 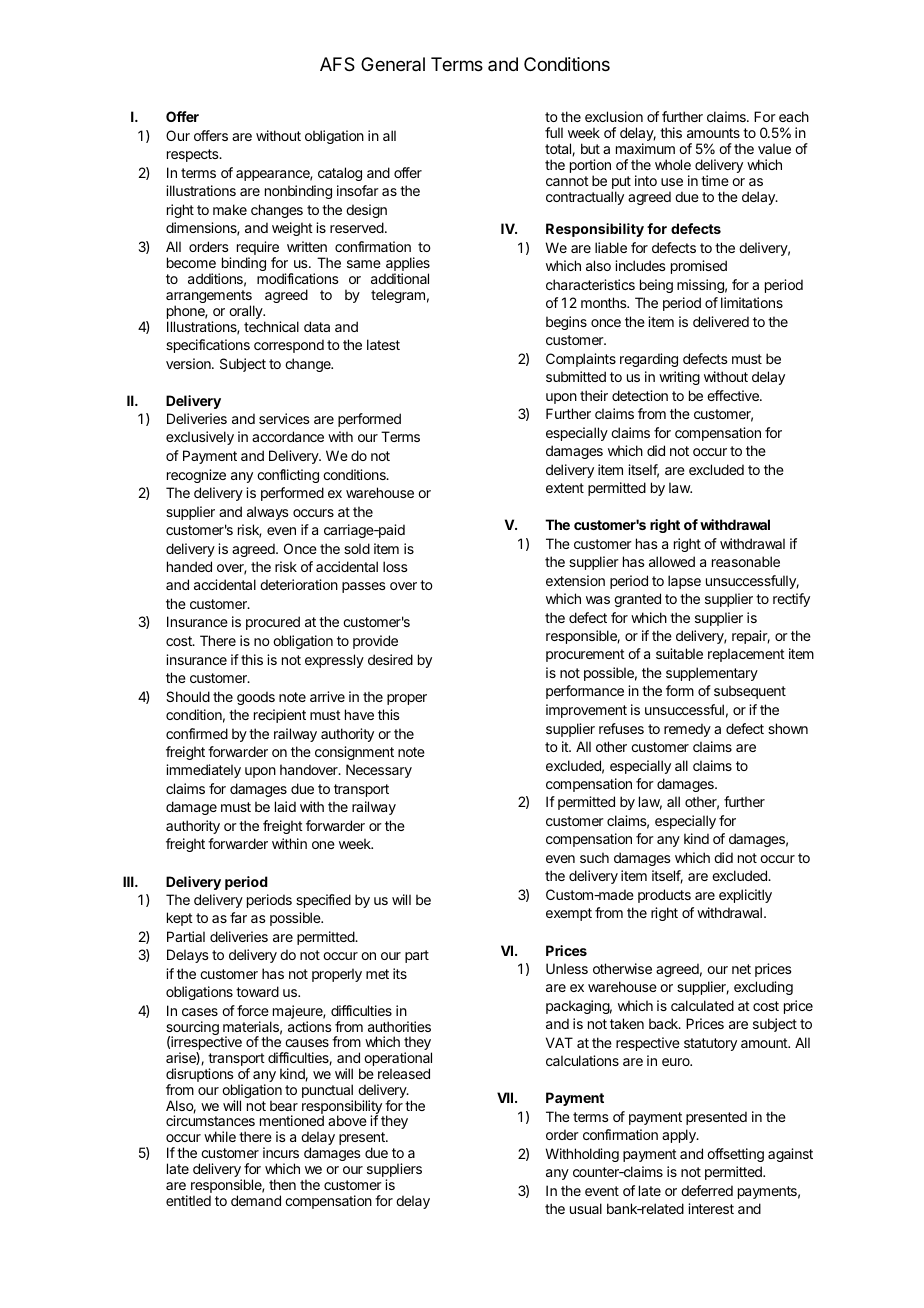 What do you see at coordinates (194, 155) in the screenshot?
I see `respects` at bounding box center [194, 155].
